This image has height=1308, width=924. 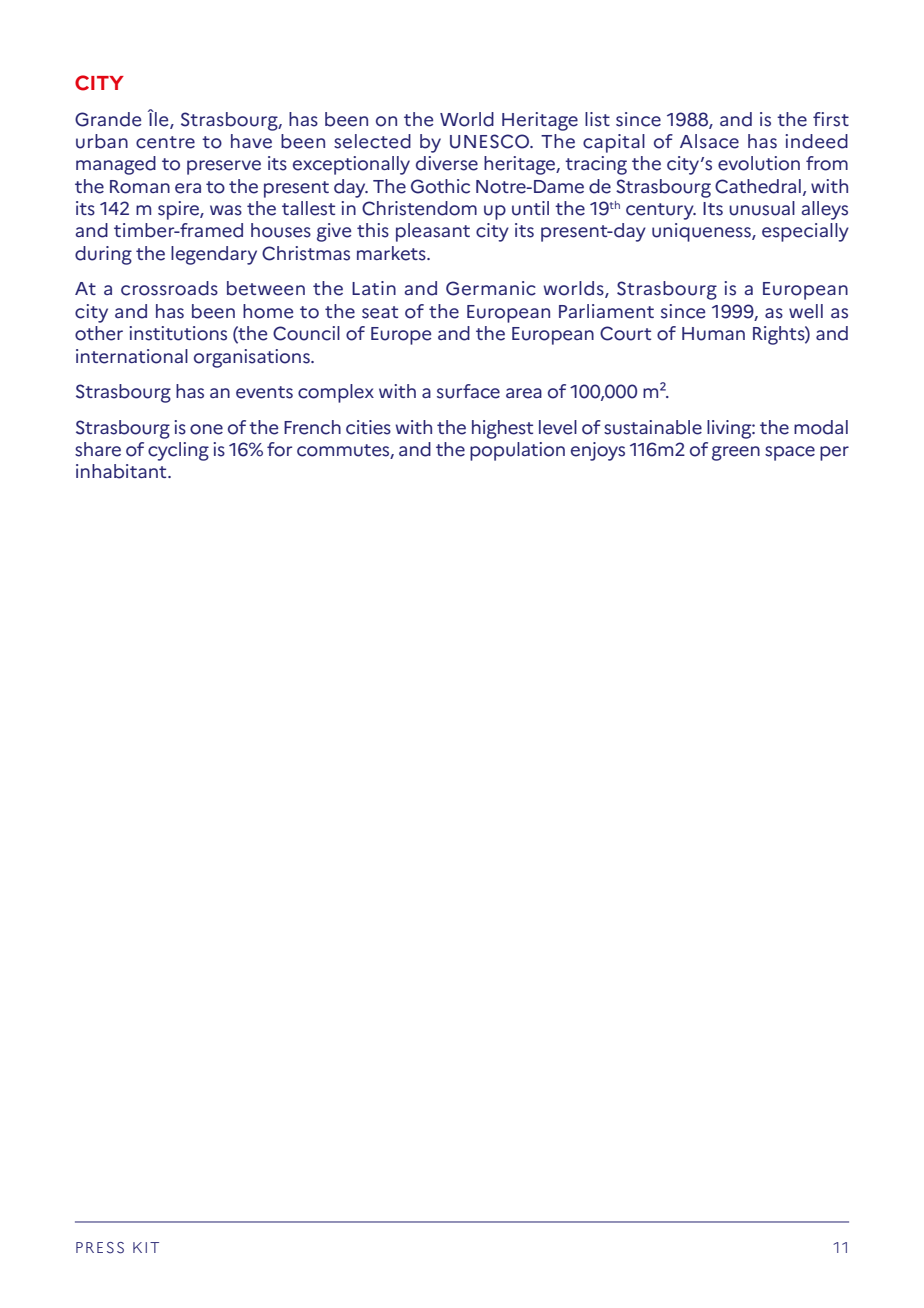 I want to click on green, so click(x=736, y=453).
